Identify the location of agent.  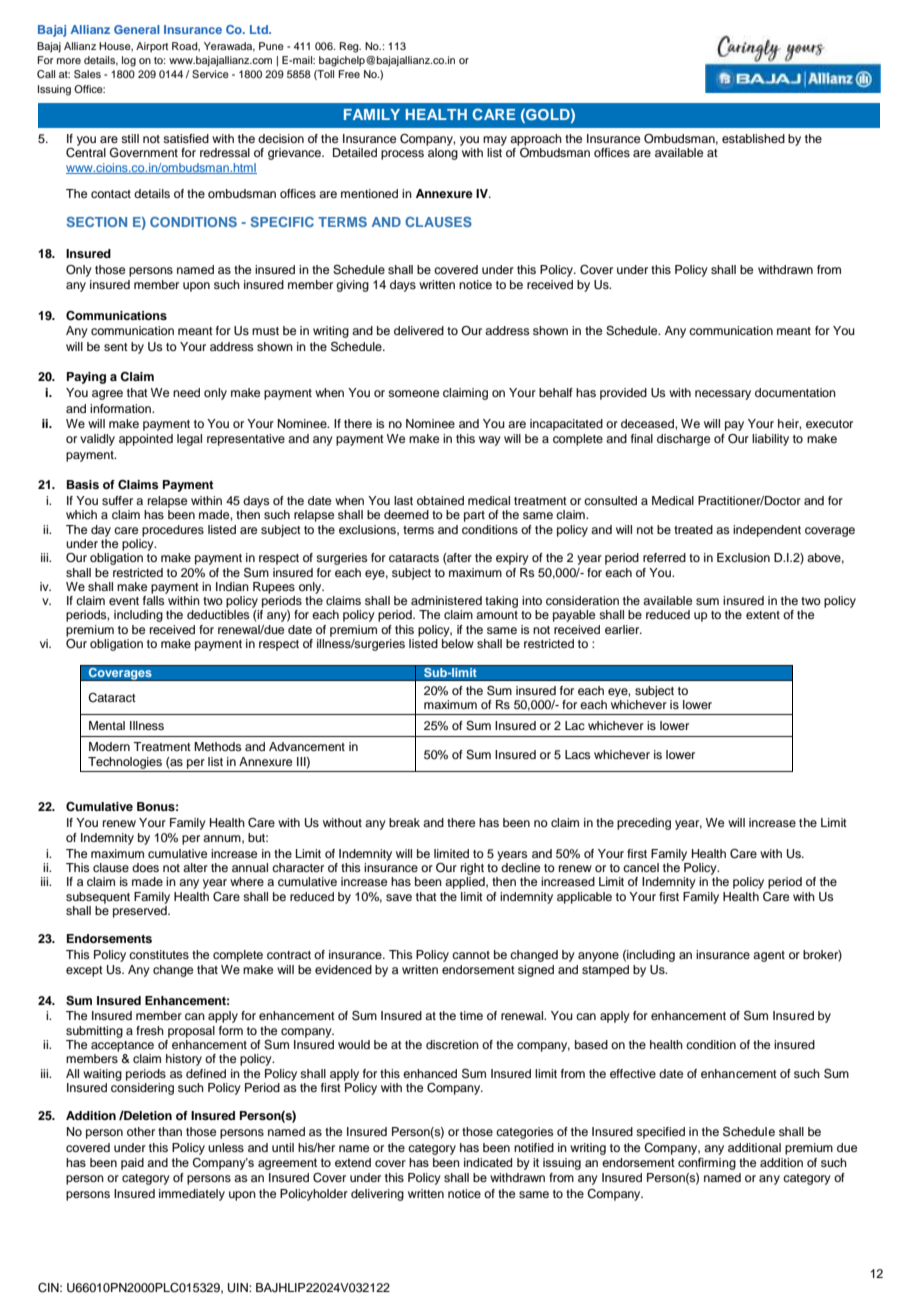
(769, 956).
